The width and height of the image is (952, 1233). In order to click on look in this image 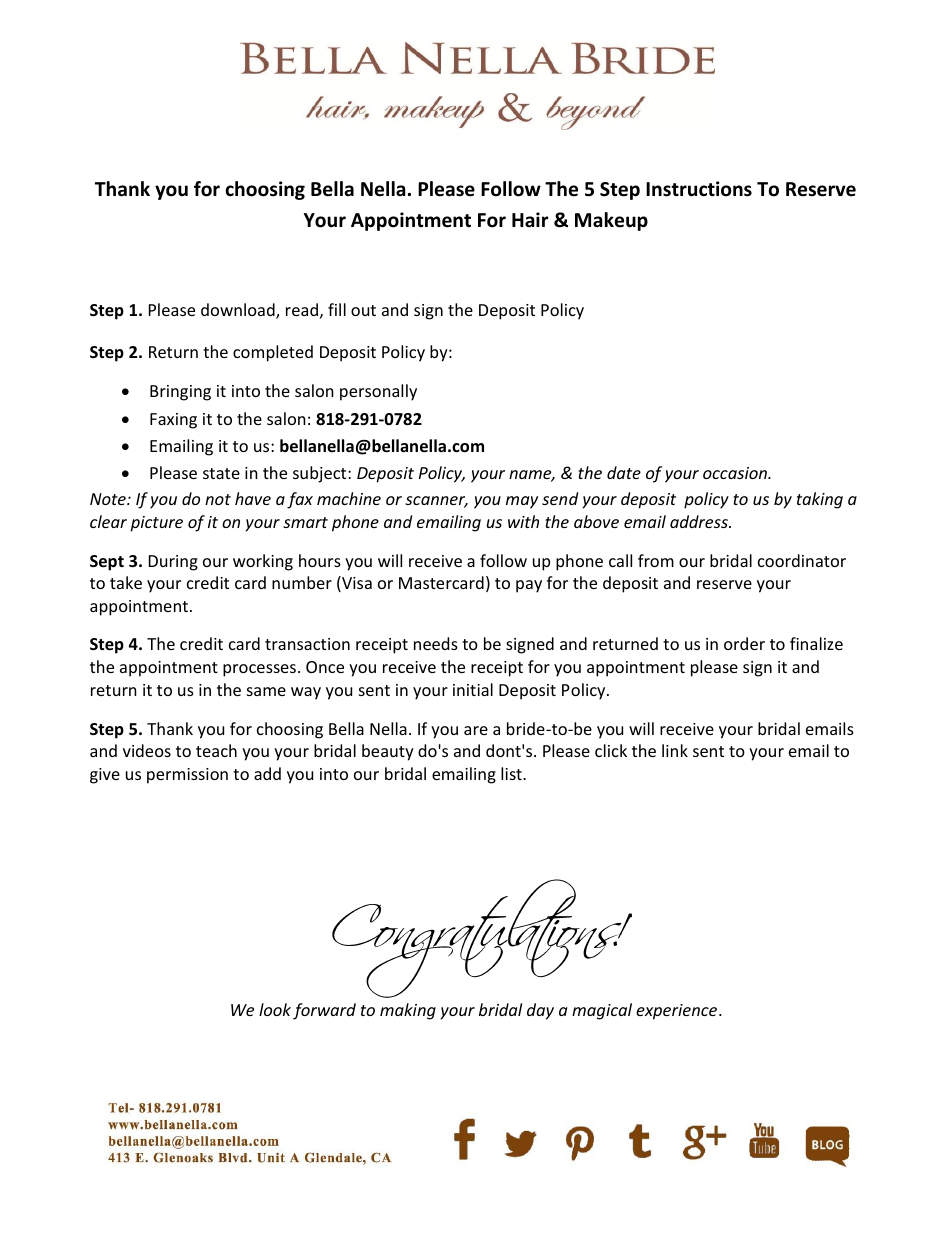, I will do `click(275, 1009)`.
